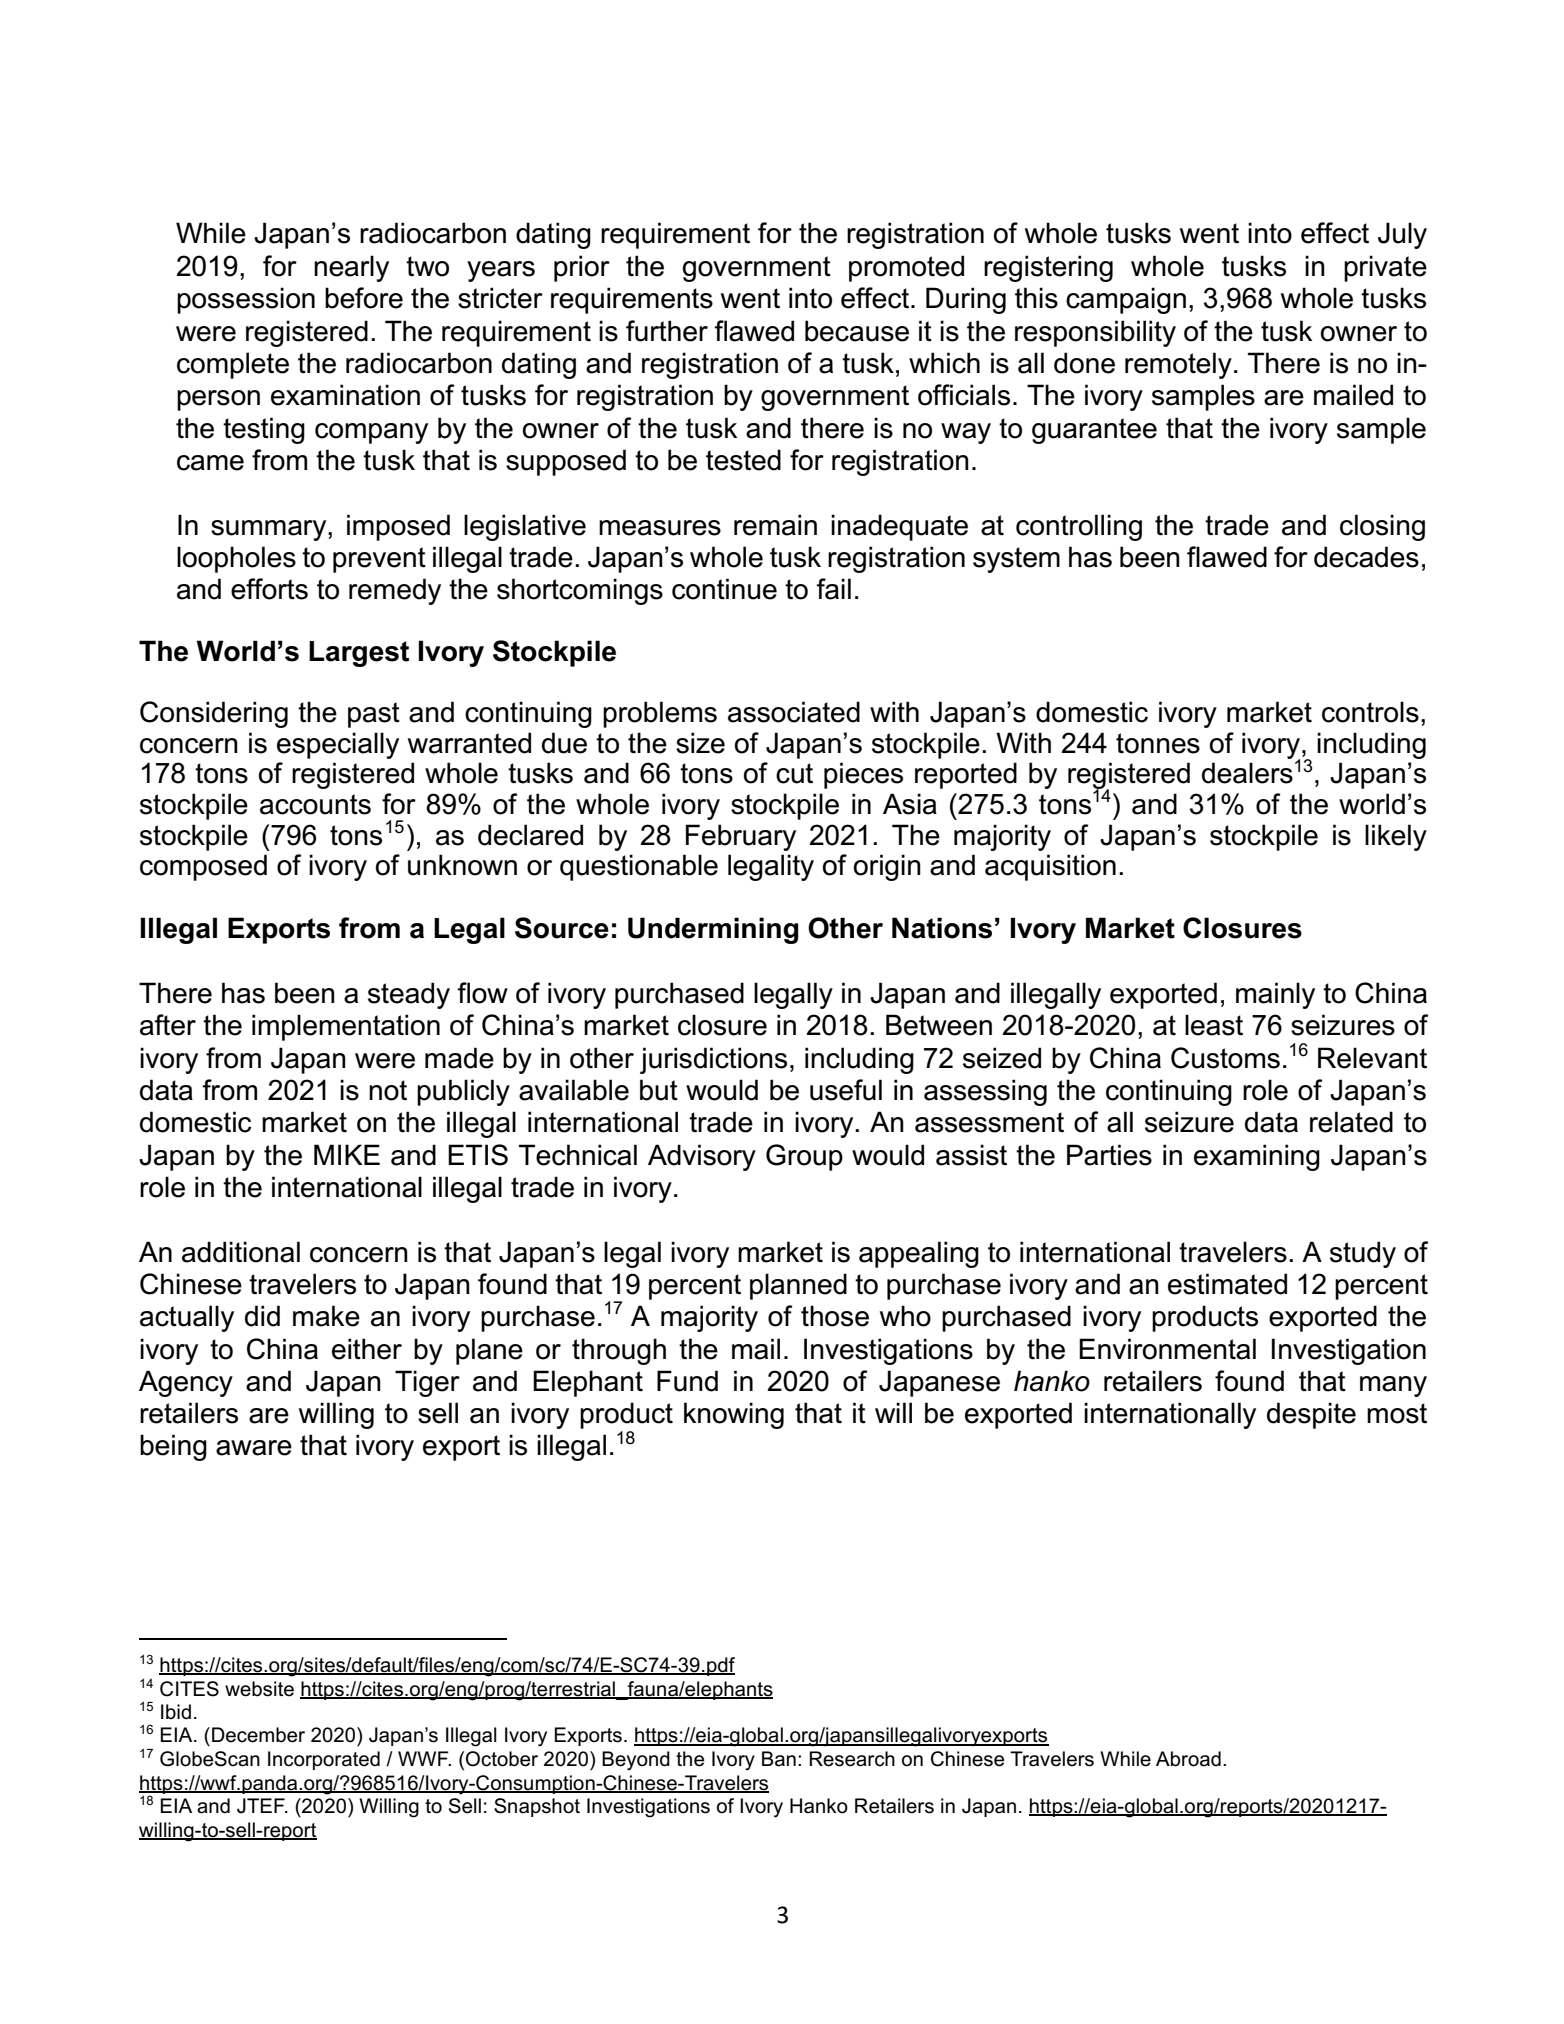 Image resolution: width=1564 pixels, height=2024 pixels. What do you see at coordinates (324, 1760) in the image?
I see `Incorporated` at bounding box center [324, 1760].
